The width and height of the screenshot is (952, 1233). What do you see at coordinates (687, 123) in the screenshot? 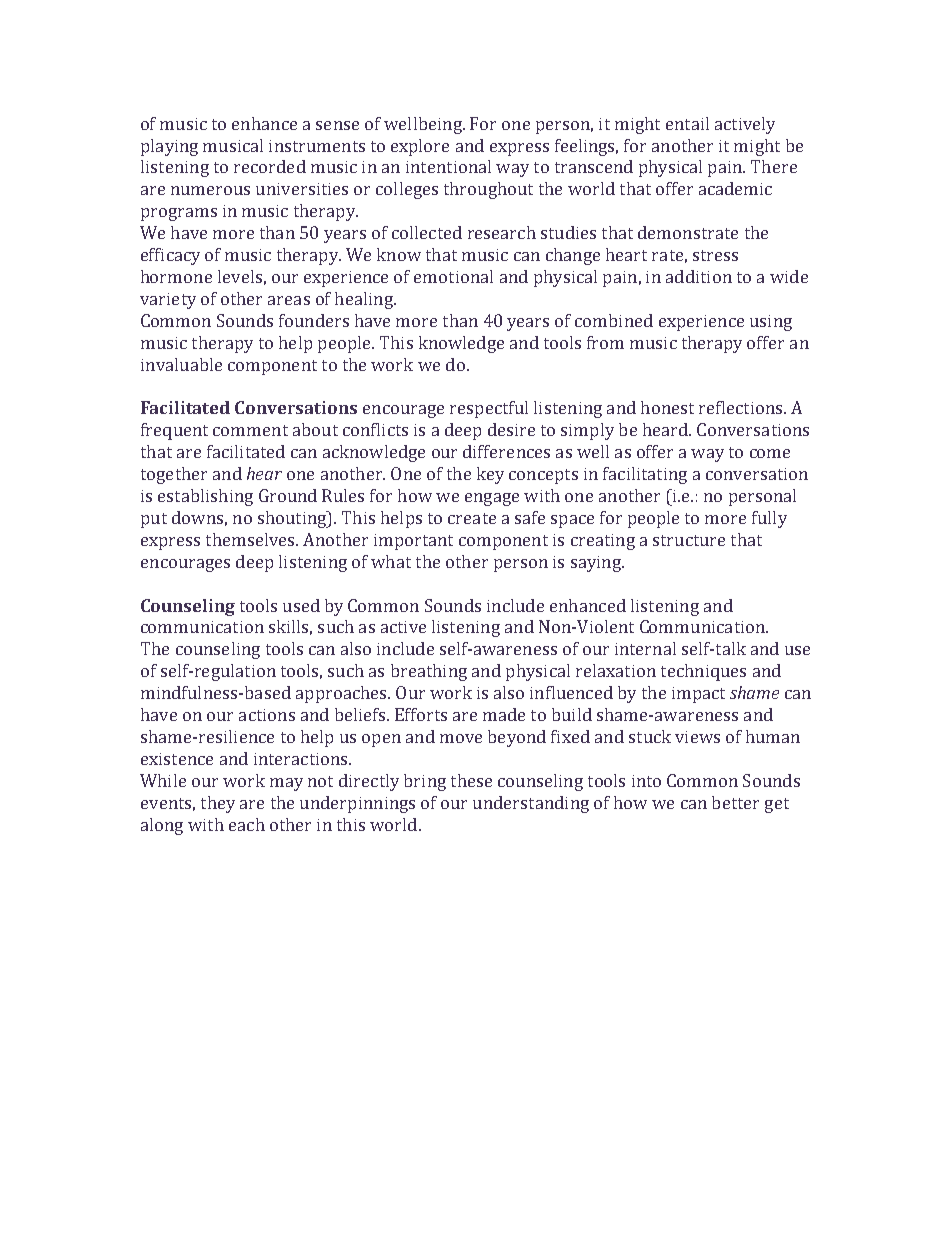
I see `entail` at bounding box center [687, 123].
